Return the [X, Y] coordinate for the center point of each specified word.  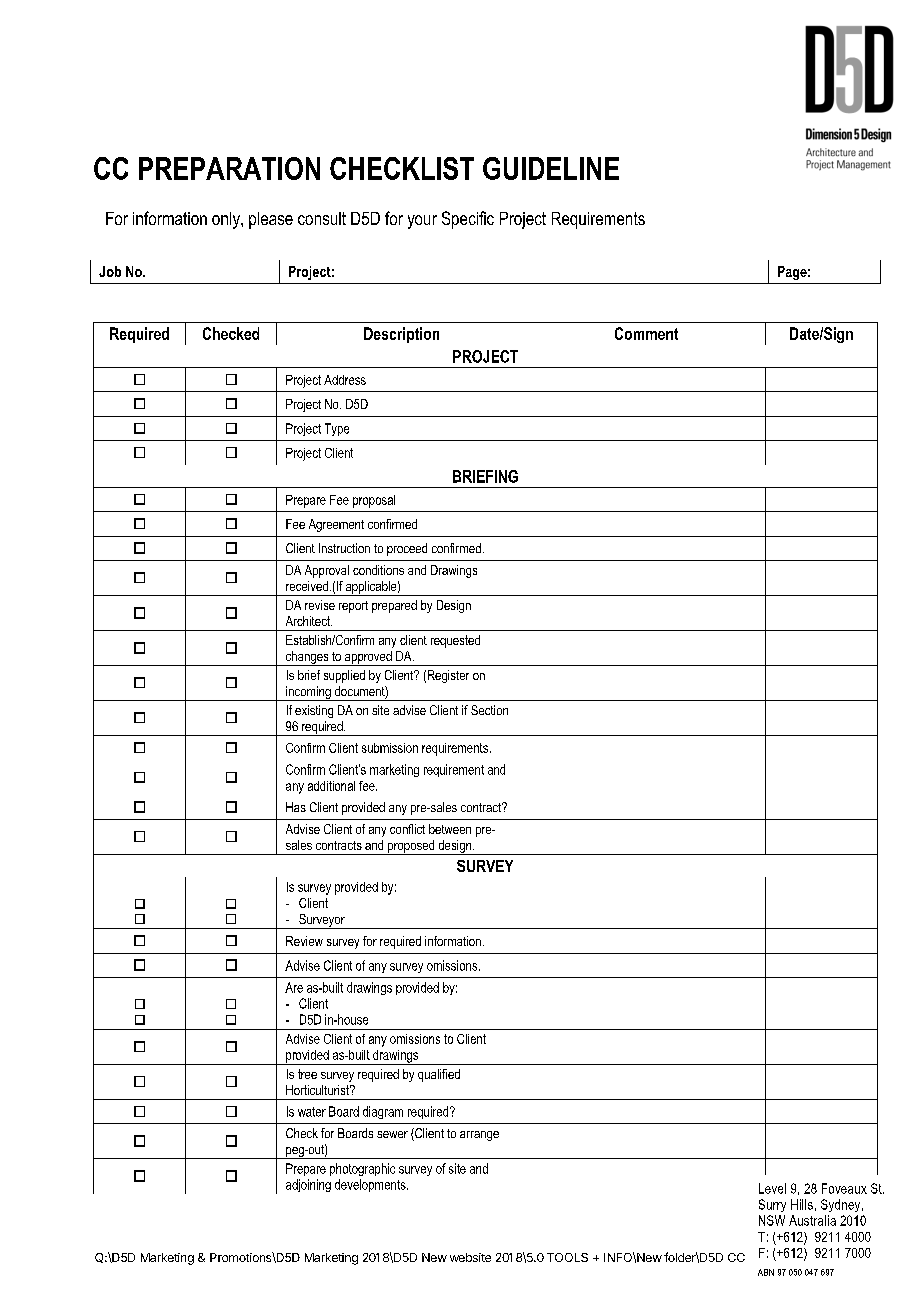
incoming [308, 693]
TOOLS [567, 1257]
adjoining [308, 1185]
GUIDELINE [551, 168]
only [227, 220]
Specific [468, 220]
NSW [772, 1220]
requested [455, 641]
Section [489, 710]
